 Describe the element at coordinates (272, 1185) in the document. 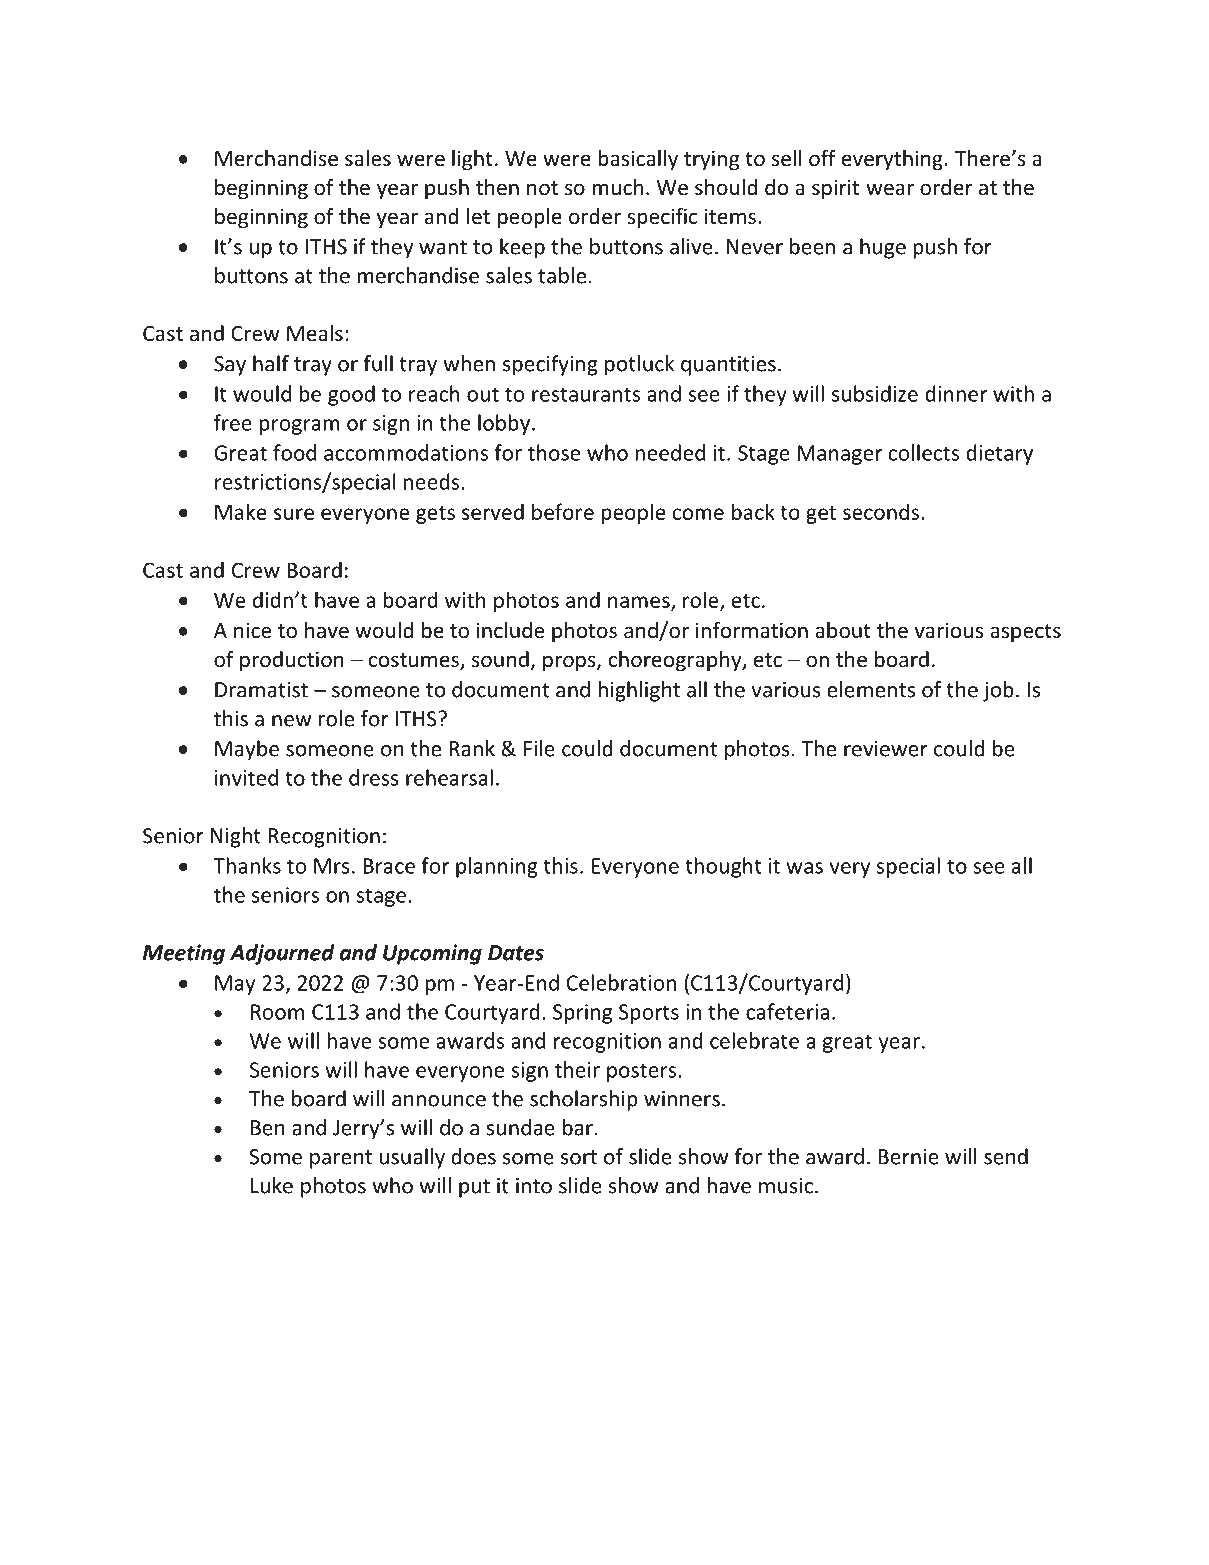

I see `Luke` at that location.
